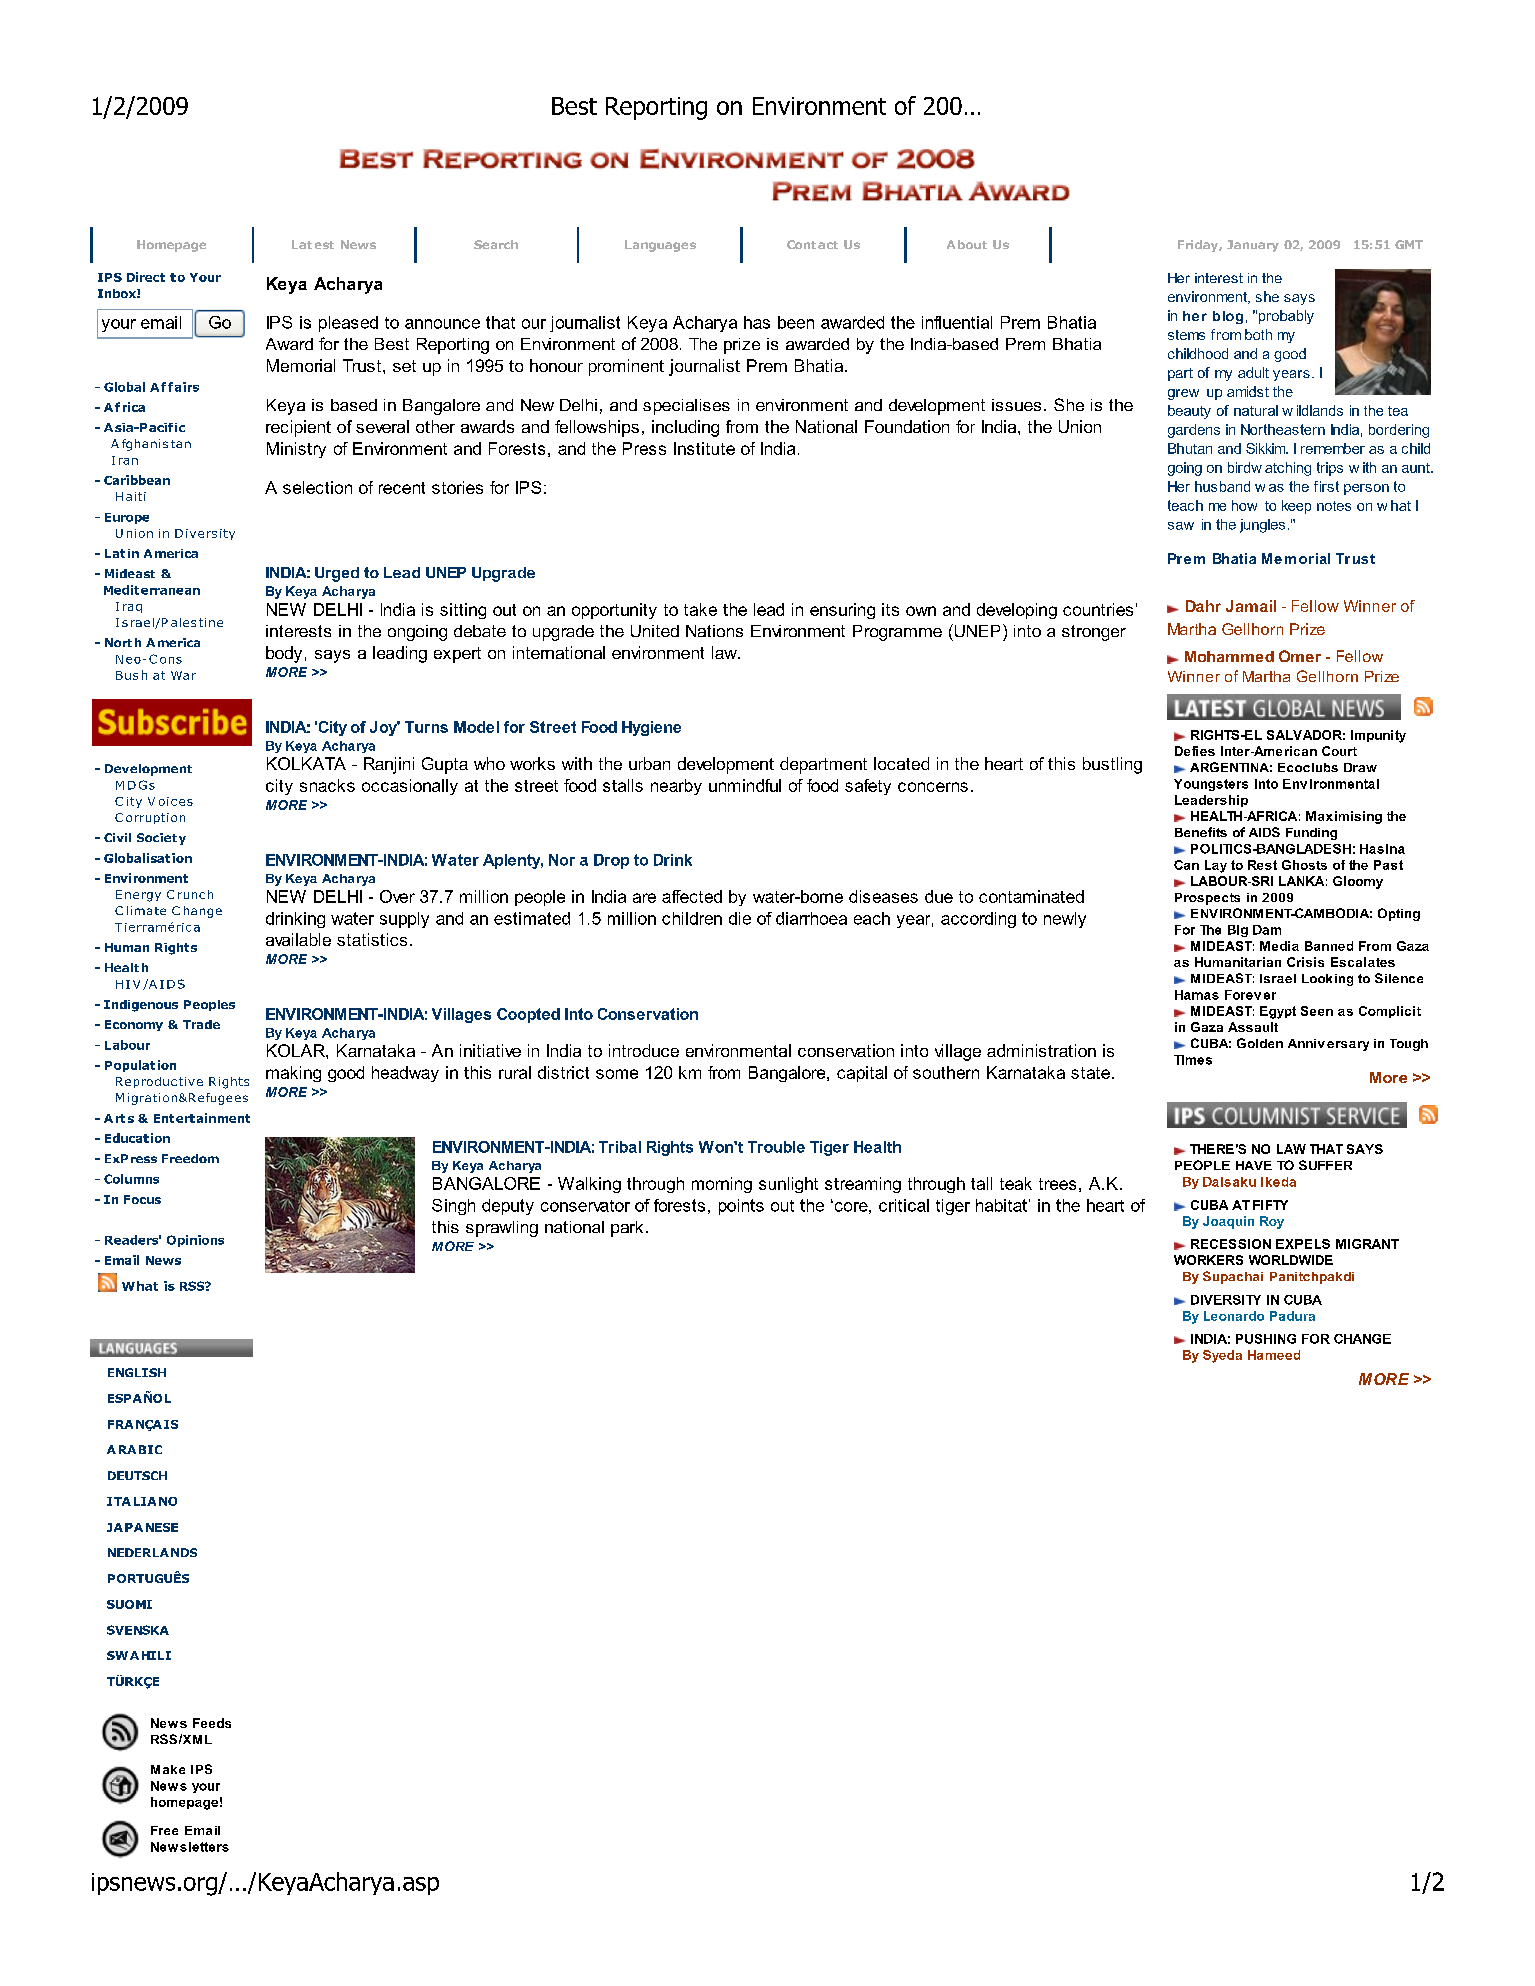  What do you see at coordinates (1229, 656) in the document?
I see `Mohammed` at bounding box center [1229, 656].
